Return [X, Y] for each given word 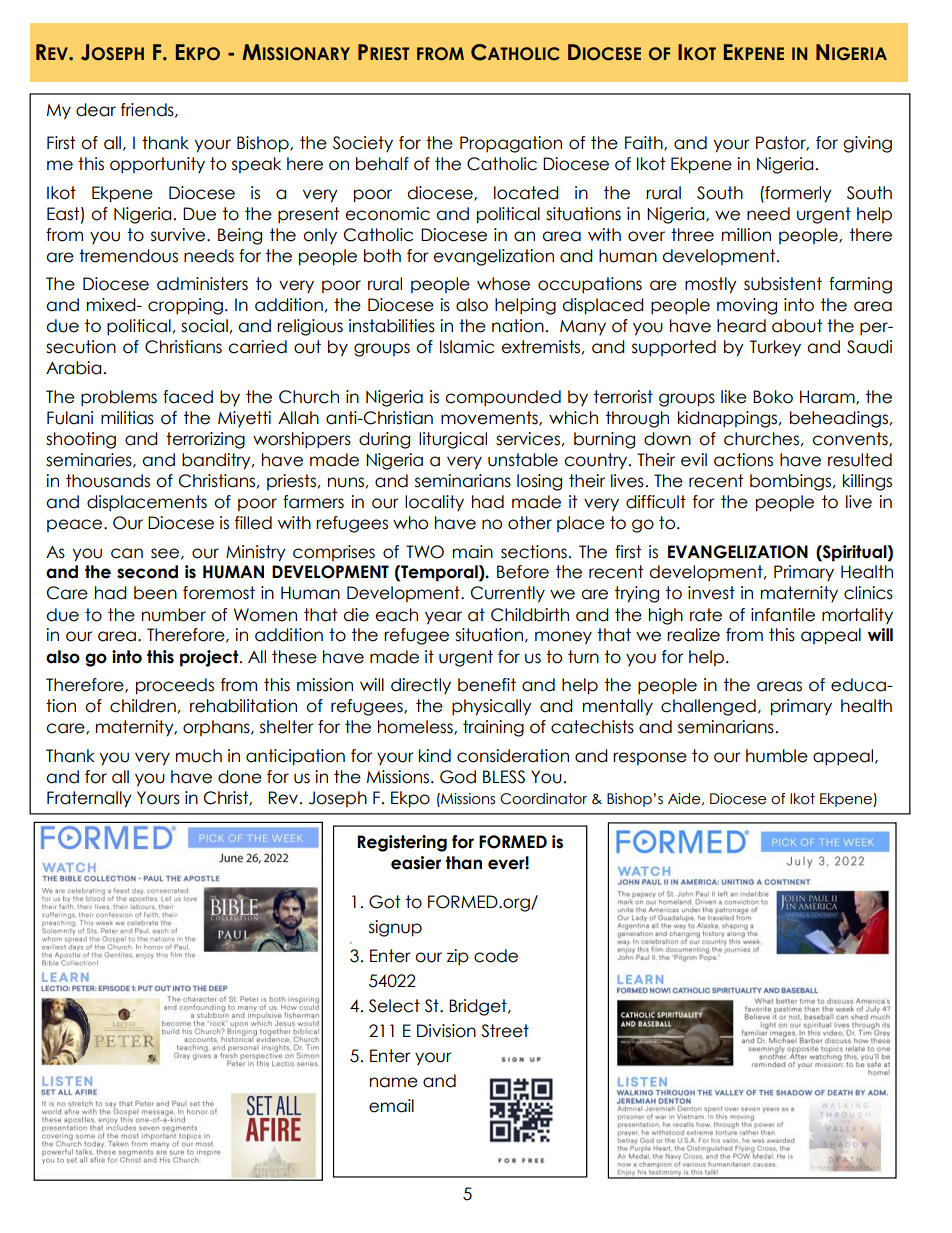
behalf [382, 164]
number [174, 615]
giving [867, 144]
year [443, 618]
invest [711, 593]
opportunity [157, 165]
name [394, 1082]
